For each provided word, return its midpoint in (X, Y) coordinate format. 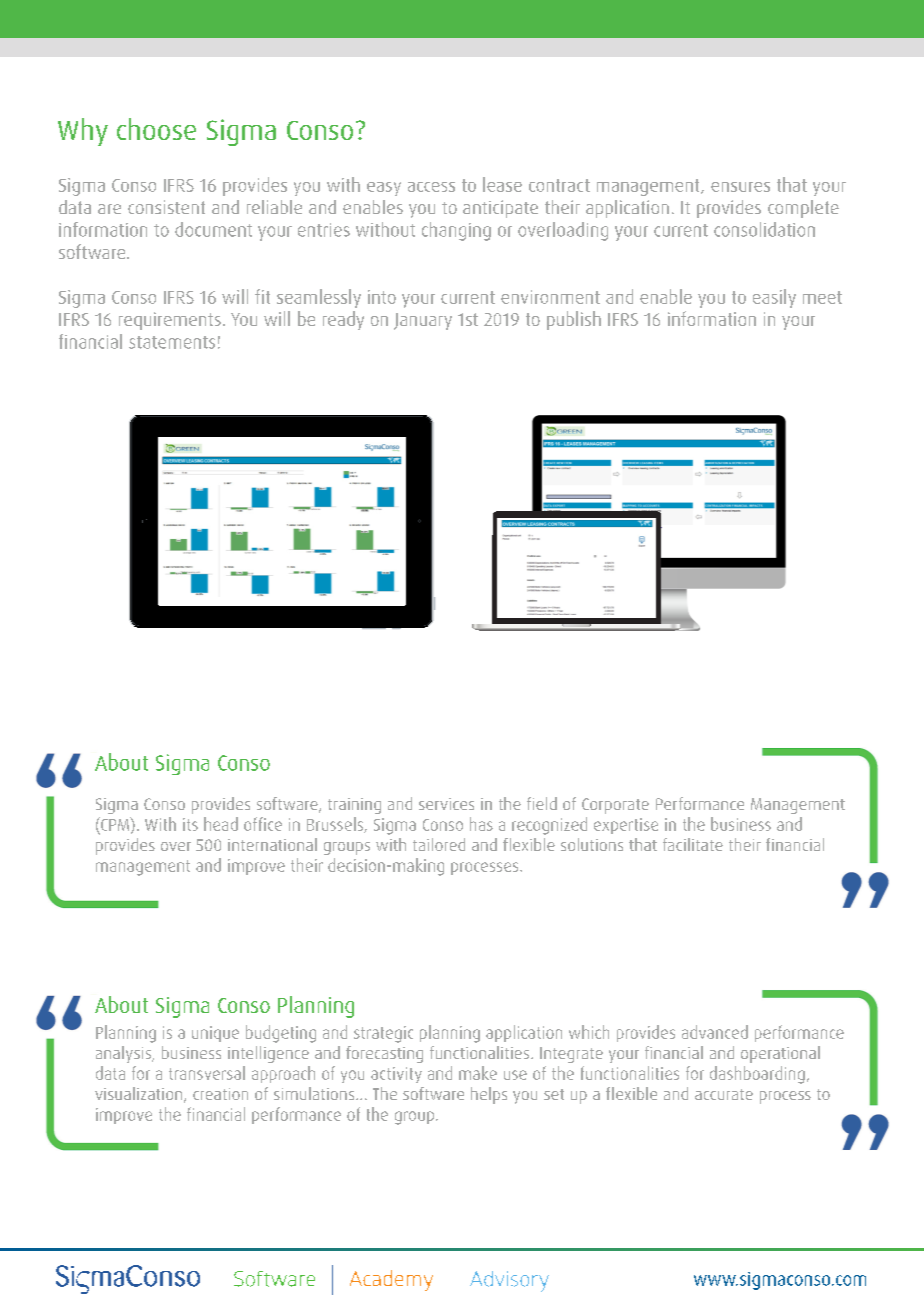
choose (156, 129)
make (478, 1073)
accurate (724, 1094)
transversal (207, 1073)
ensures (740, 187)
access (431, 187)
